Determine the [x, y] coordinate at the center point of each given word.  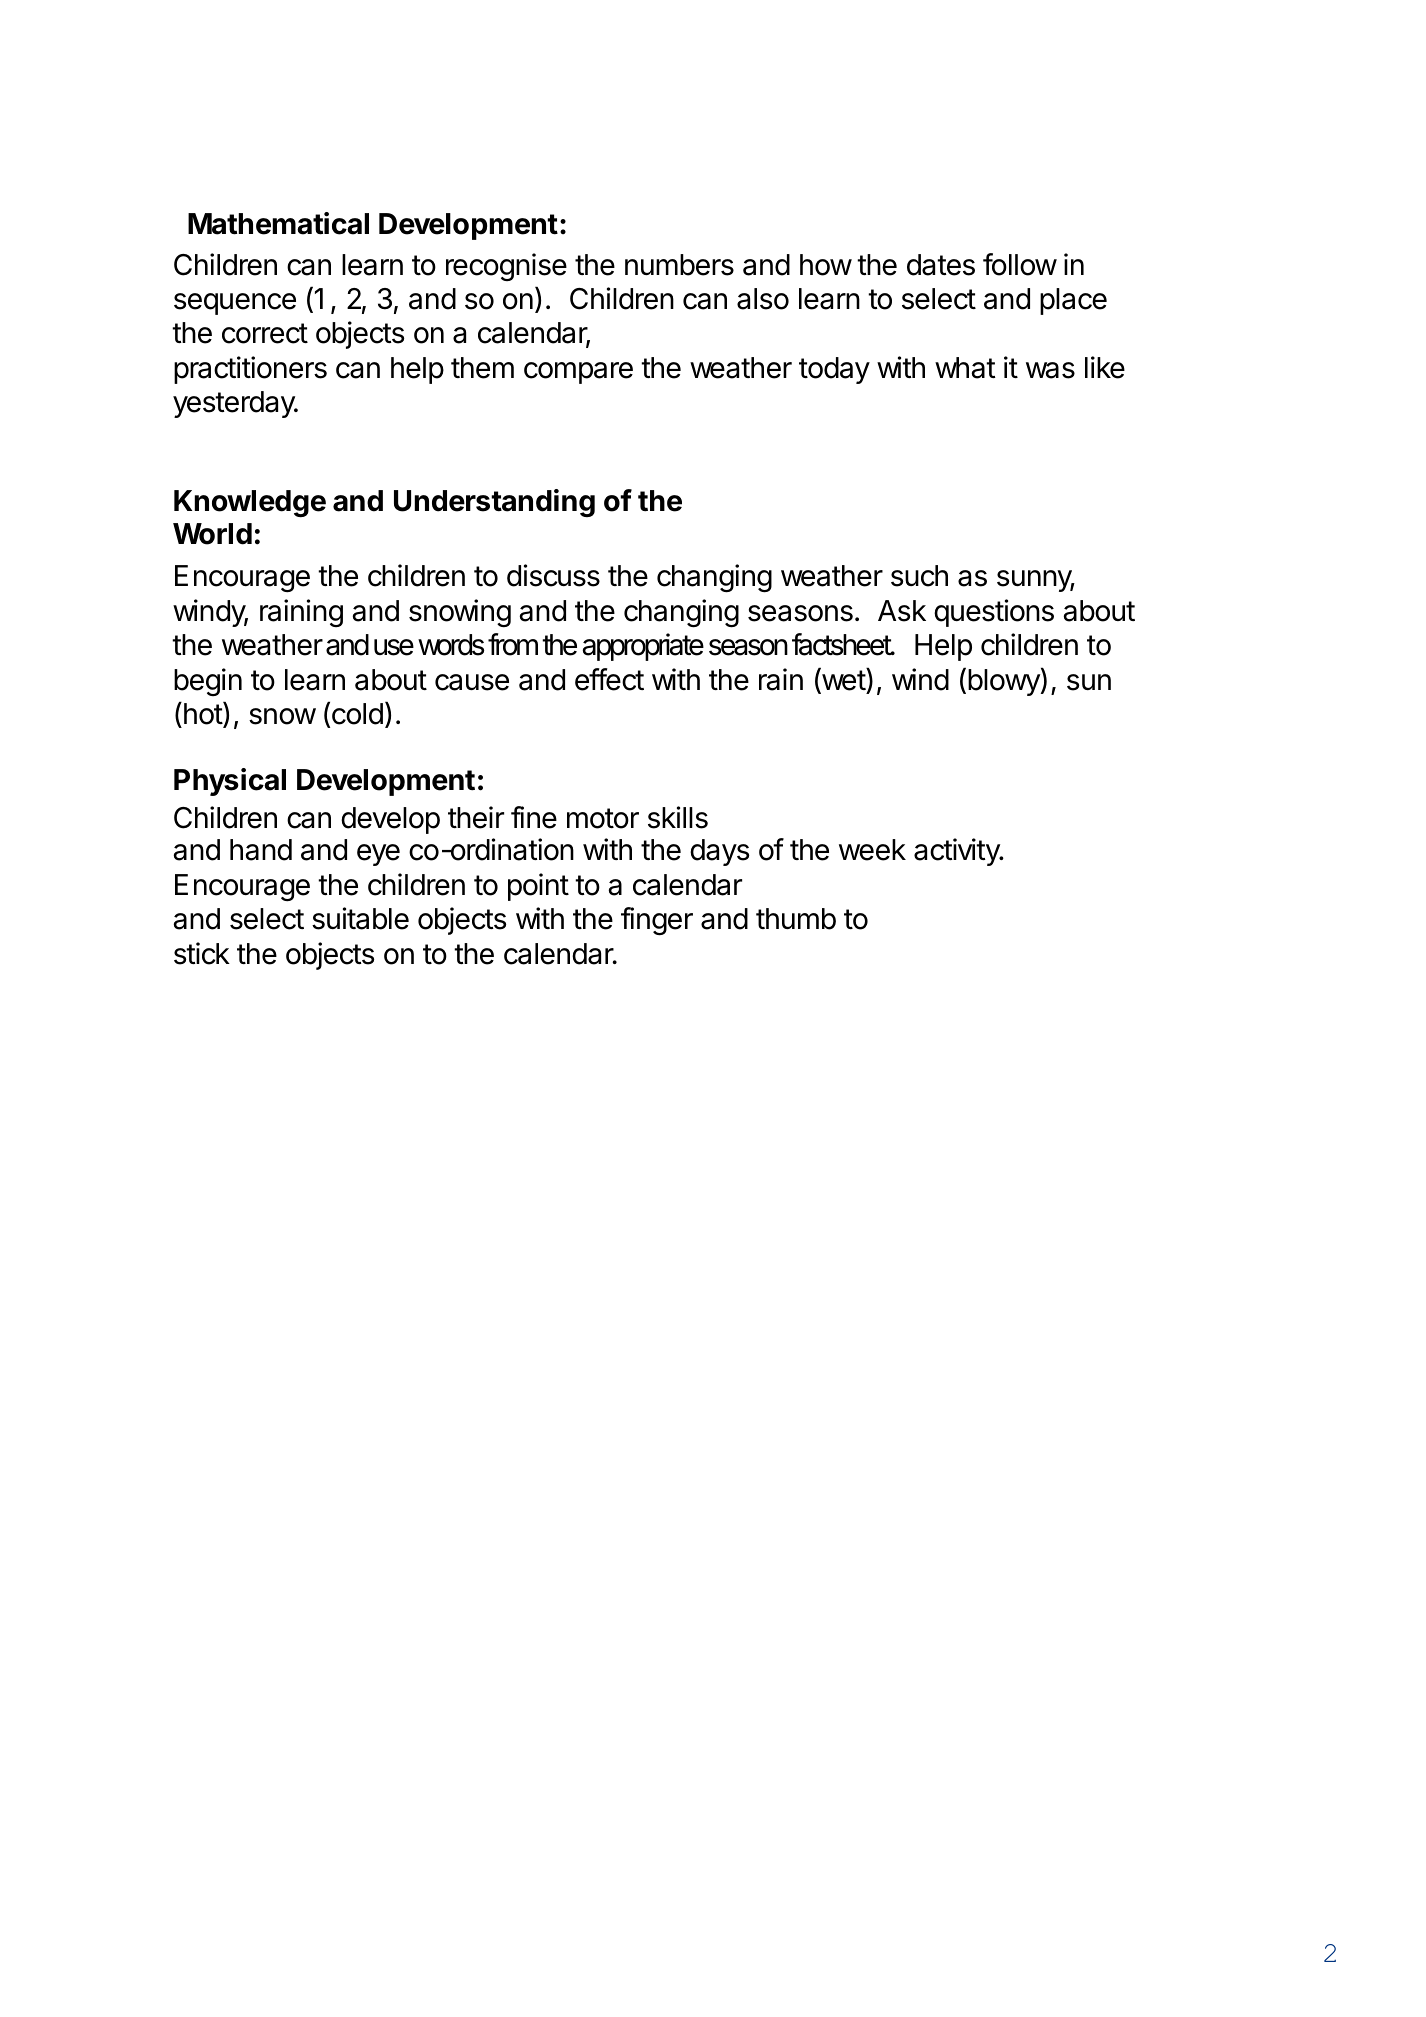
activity [958, 852]
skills [678, 817]
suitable [360, 918]
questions [994, 613]
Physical [230, 782]
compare [578, 373]
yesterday [235, 404]
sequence [235, 304]
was [1050, 370]
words [451, 645]
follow [1020, 264]
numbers [679, 265]
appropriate [643, 647]
